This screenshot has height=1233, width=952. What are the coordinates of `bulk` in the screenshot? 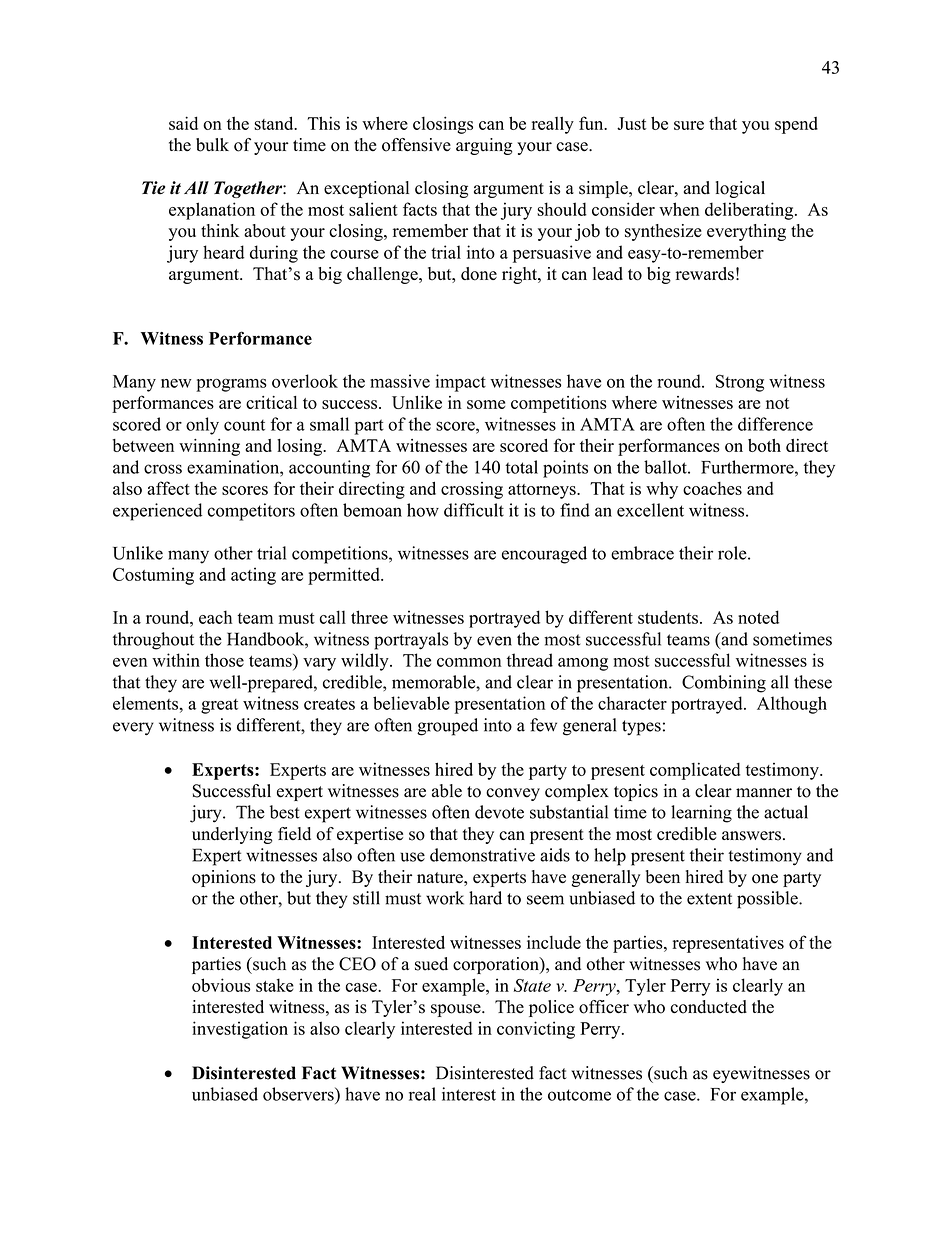 It's located at (212, 145).
